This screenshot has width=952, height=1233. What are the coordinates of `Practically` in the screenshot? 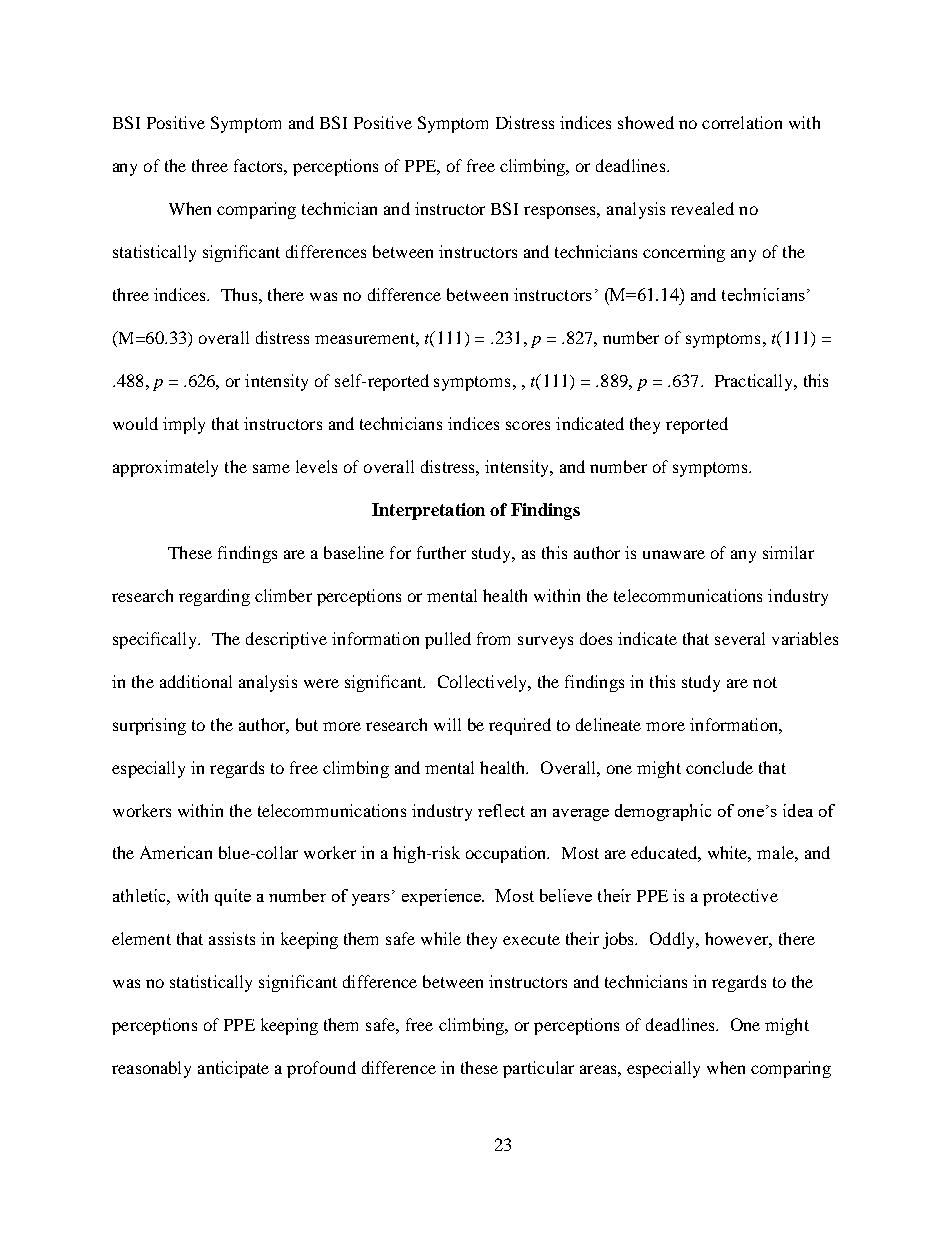 It's located at (755, 382).
